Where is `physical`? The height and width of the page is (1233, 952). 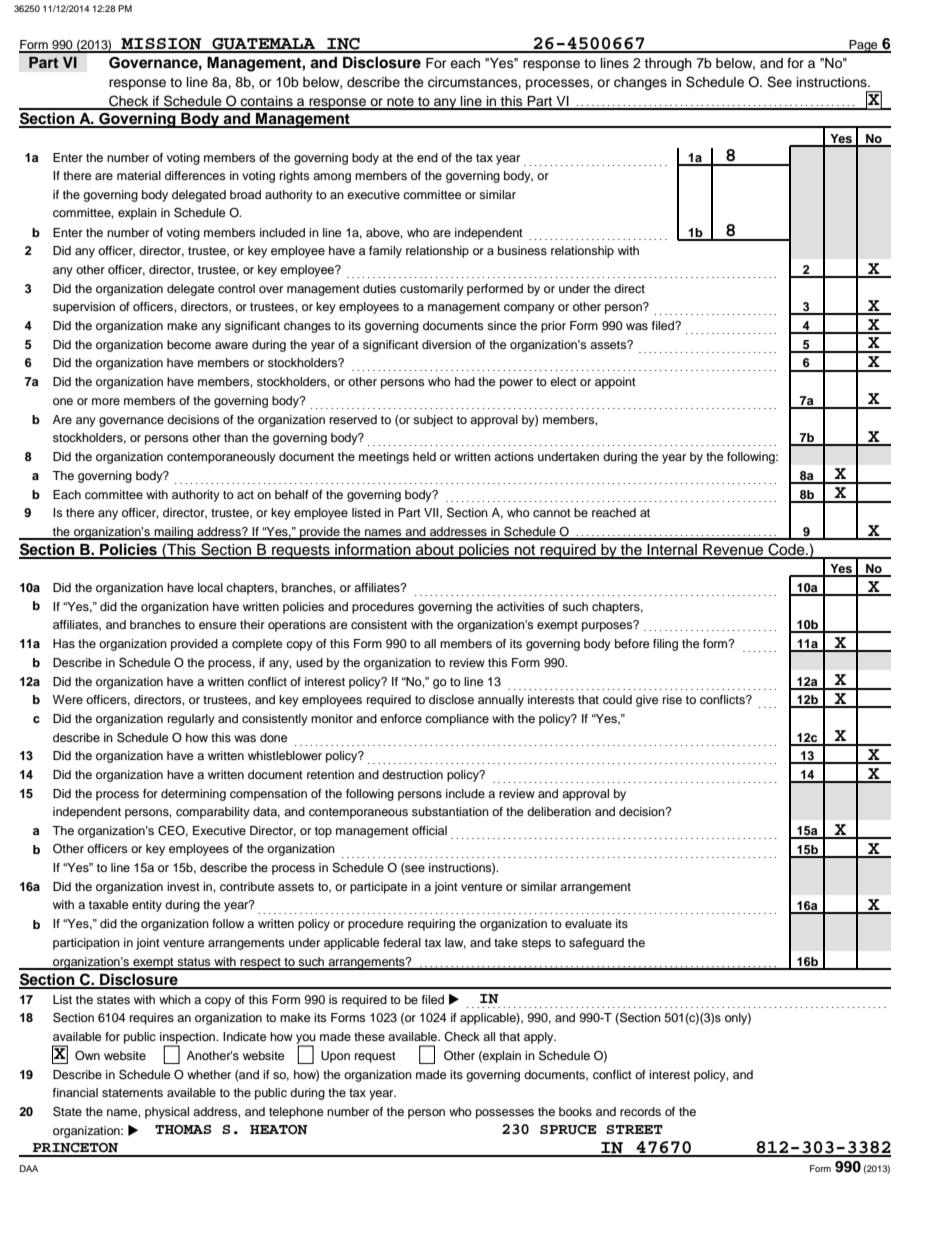 physical is located at coordinates (167, 1113).
